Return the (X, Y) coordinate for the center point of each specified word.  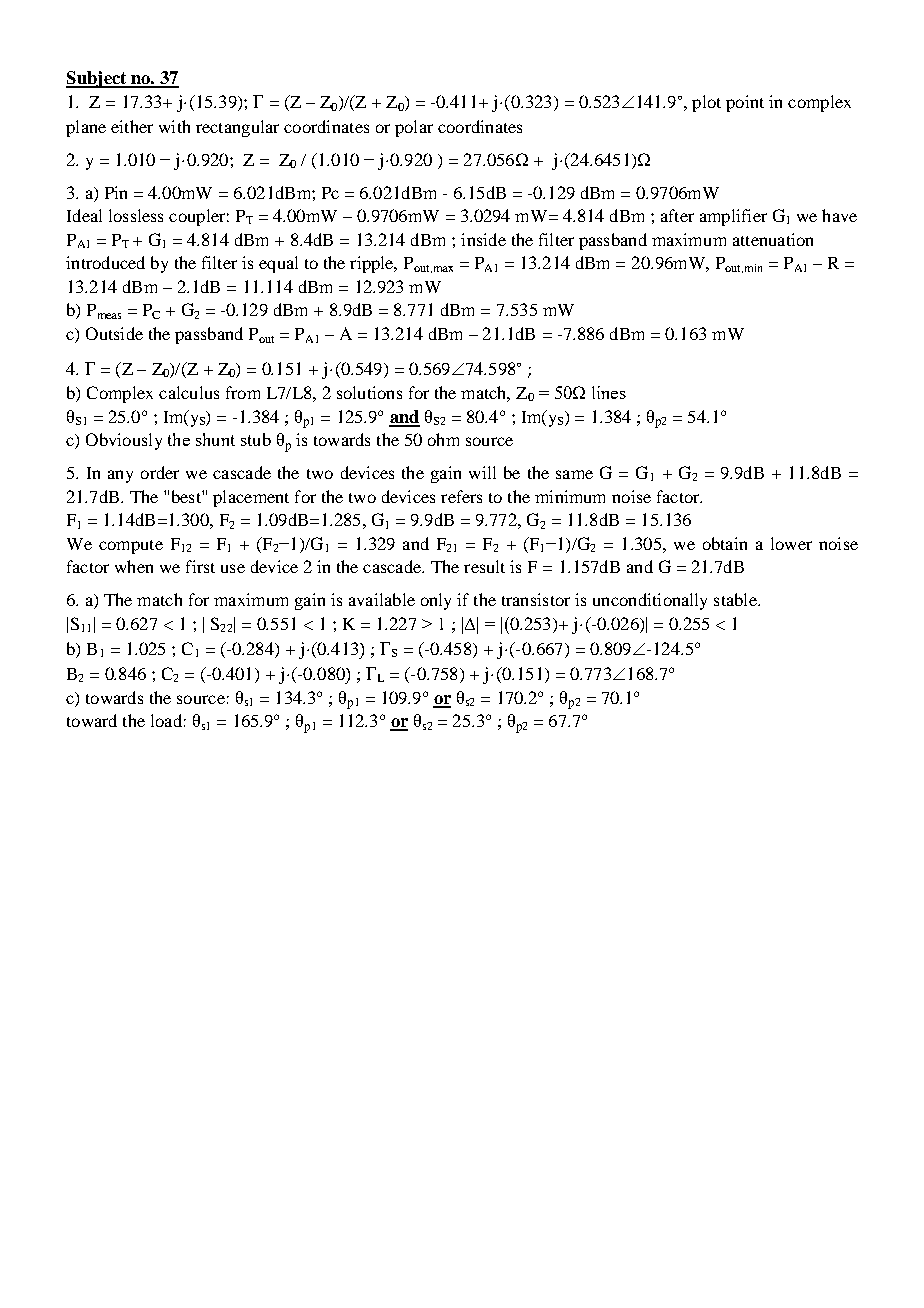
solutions (369, 392)
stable (736, 599)
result (484, 566)
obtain (725, 543)
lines (609, 392)
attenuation (773, 239)
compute (131, 547)
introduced (105, 262)
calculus (189, 392)
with (174, 126)
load (166, 720)
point (745, 103)
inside (483, 239)
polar (414, 128)
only (436, 601)
